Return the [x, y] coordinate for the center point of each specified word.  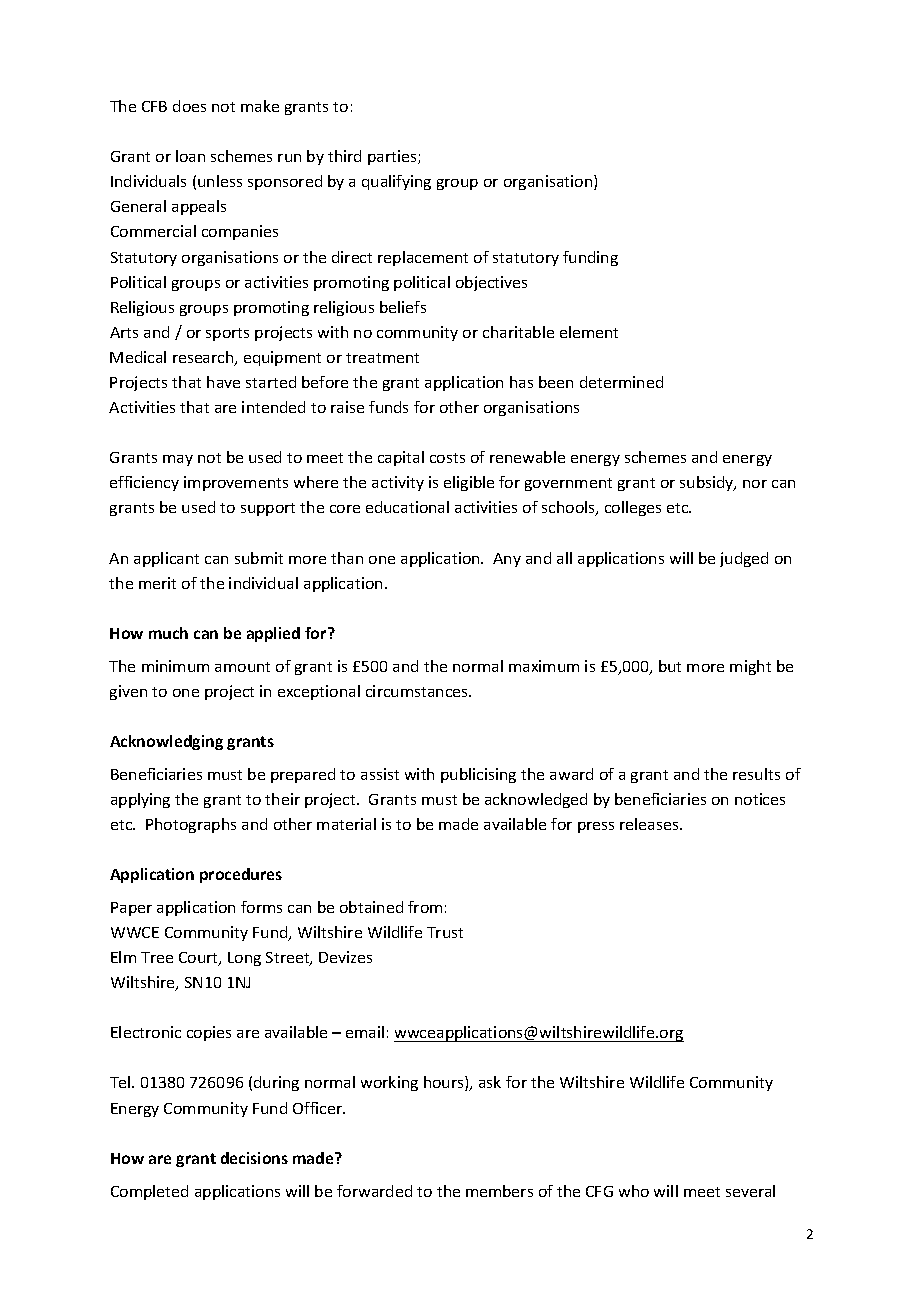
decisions [254, 1158]
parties [393, 157]
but [670, 666]
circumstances [418, 691]
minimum [175, 666]
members [499, 1191]
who [634, 1191]
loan [190, 156]
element [589, 332]
